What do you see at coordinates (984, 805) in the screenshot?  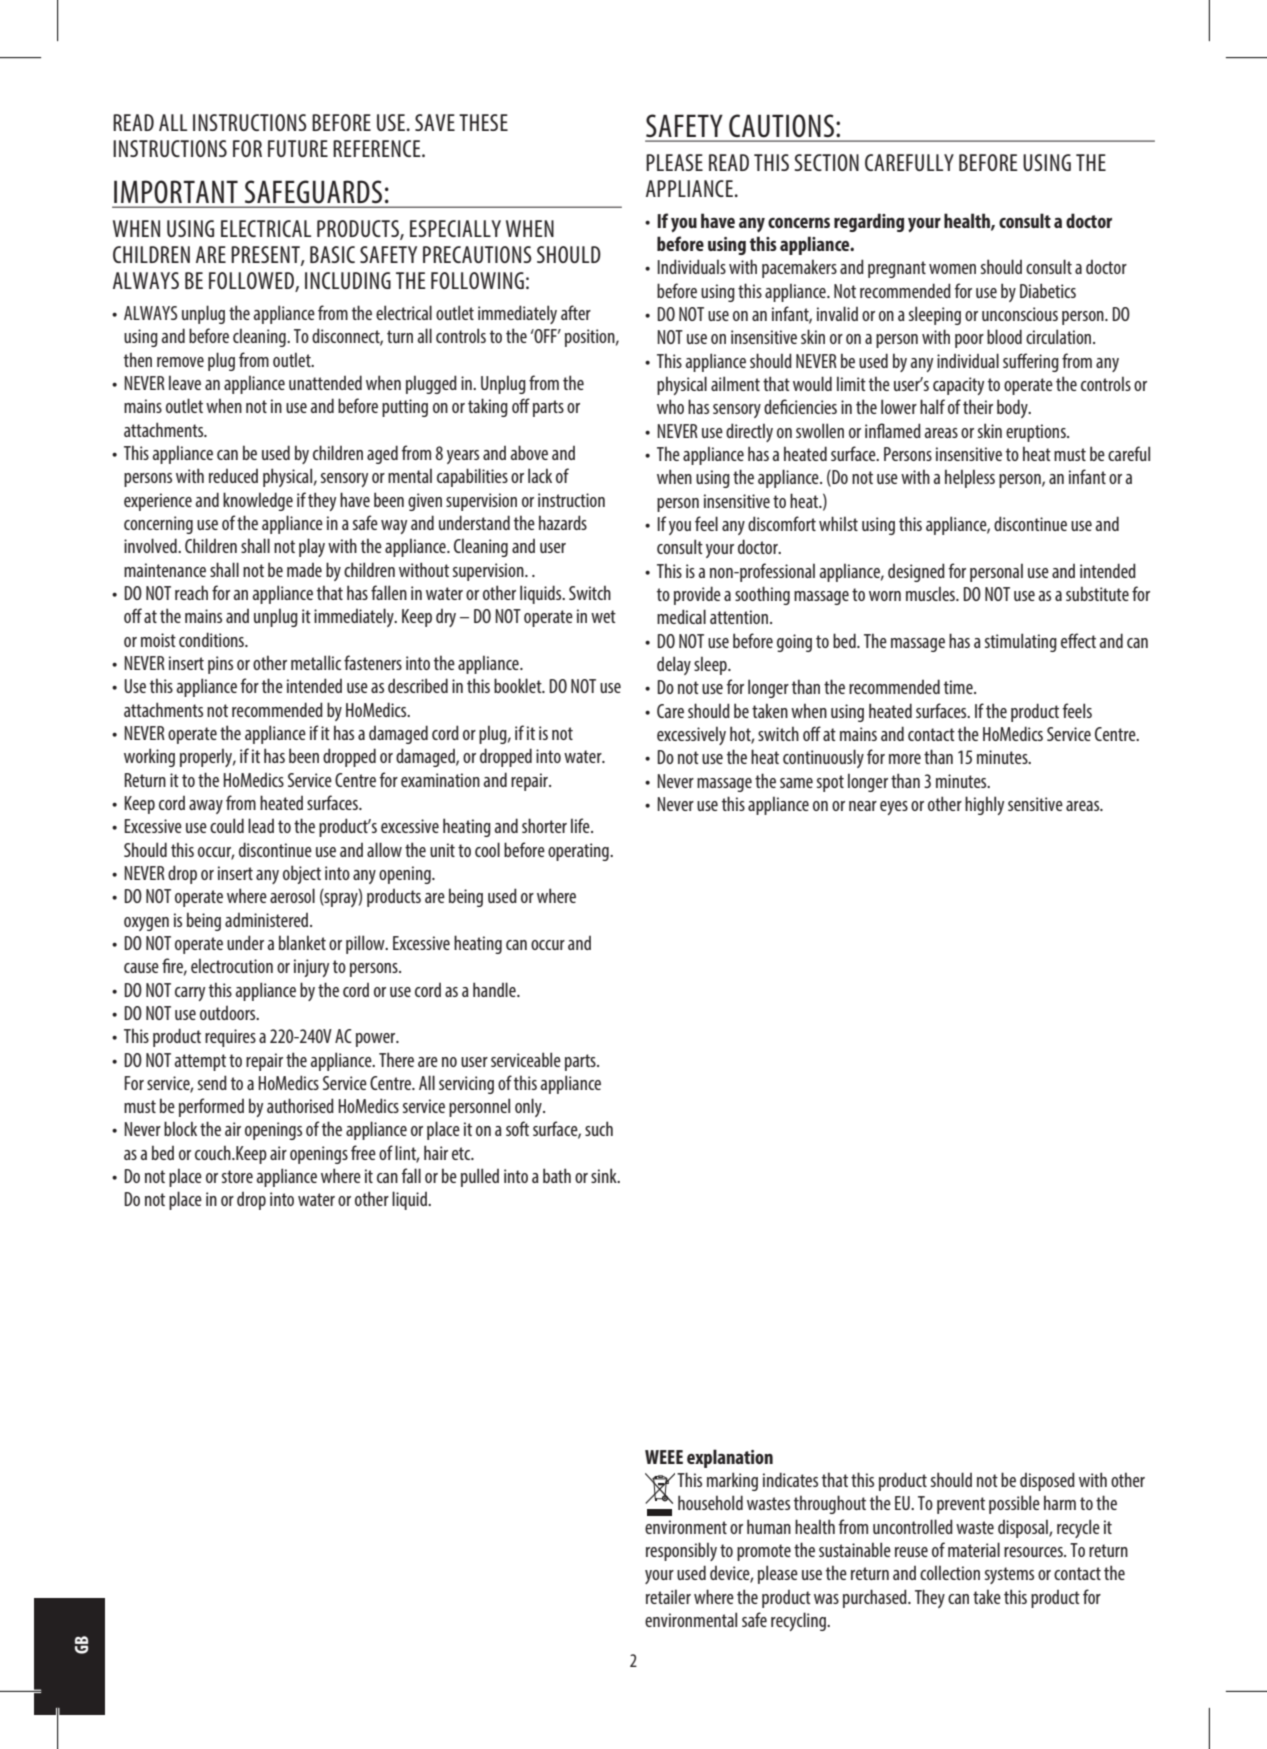 I see `highly` at bounding box center [984, 805].
